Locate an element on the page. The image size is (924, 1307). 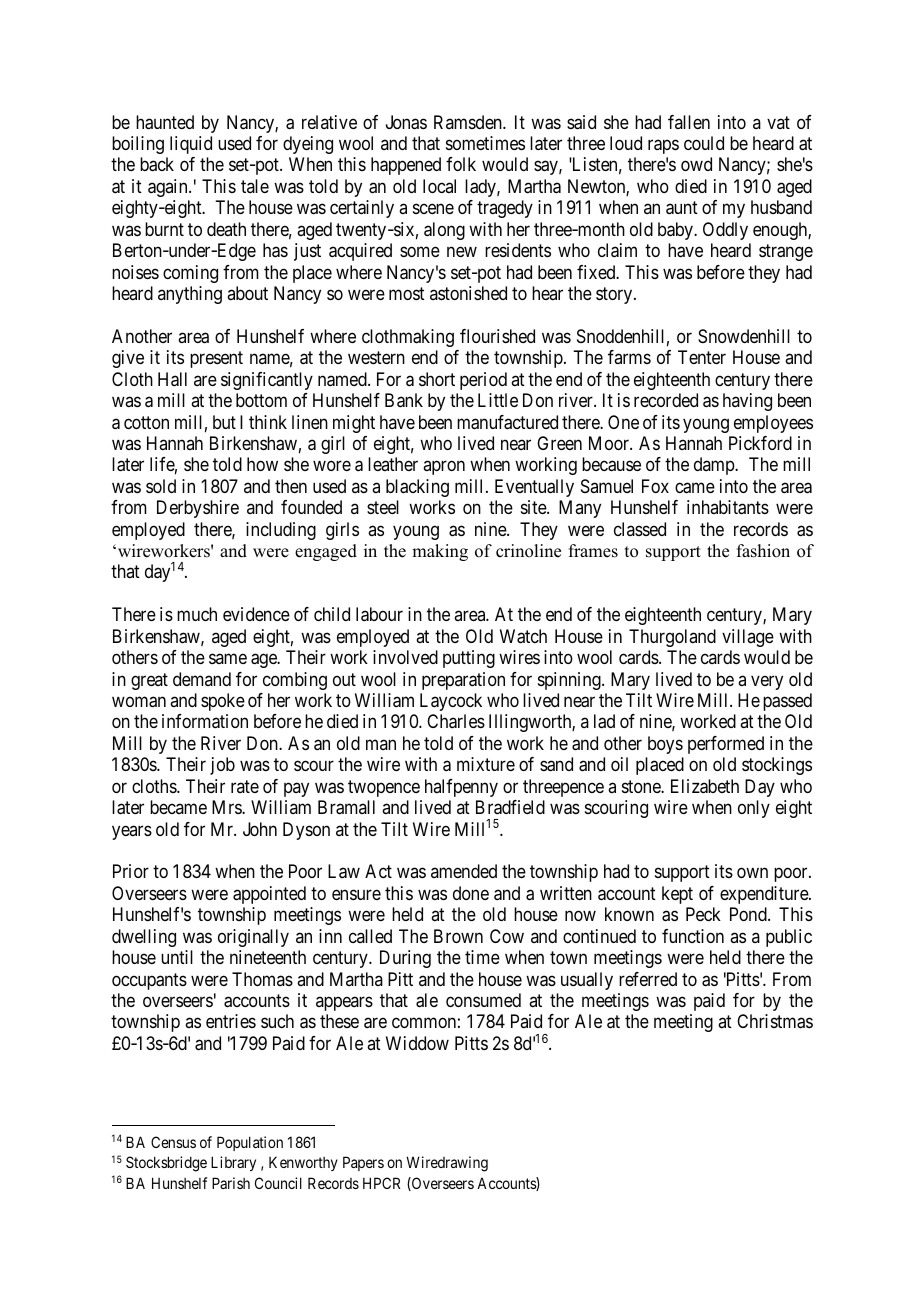
crinoline is located at coordinates (528, 551).
